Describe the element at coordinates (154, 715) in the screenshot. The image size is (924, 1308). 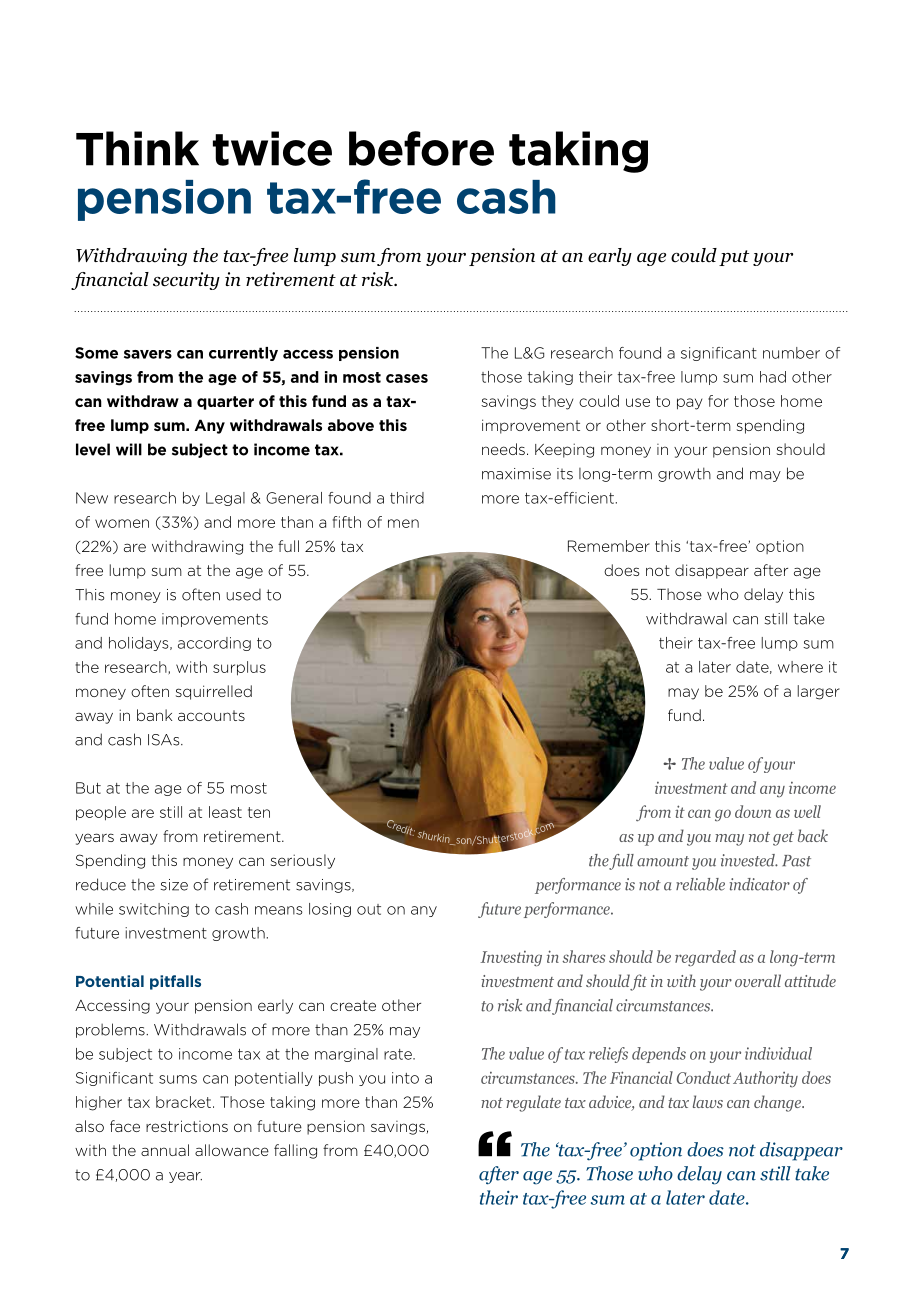
I see `bank` at that location.
